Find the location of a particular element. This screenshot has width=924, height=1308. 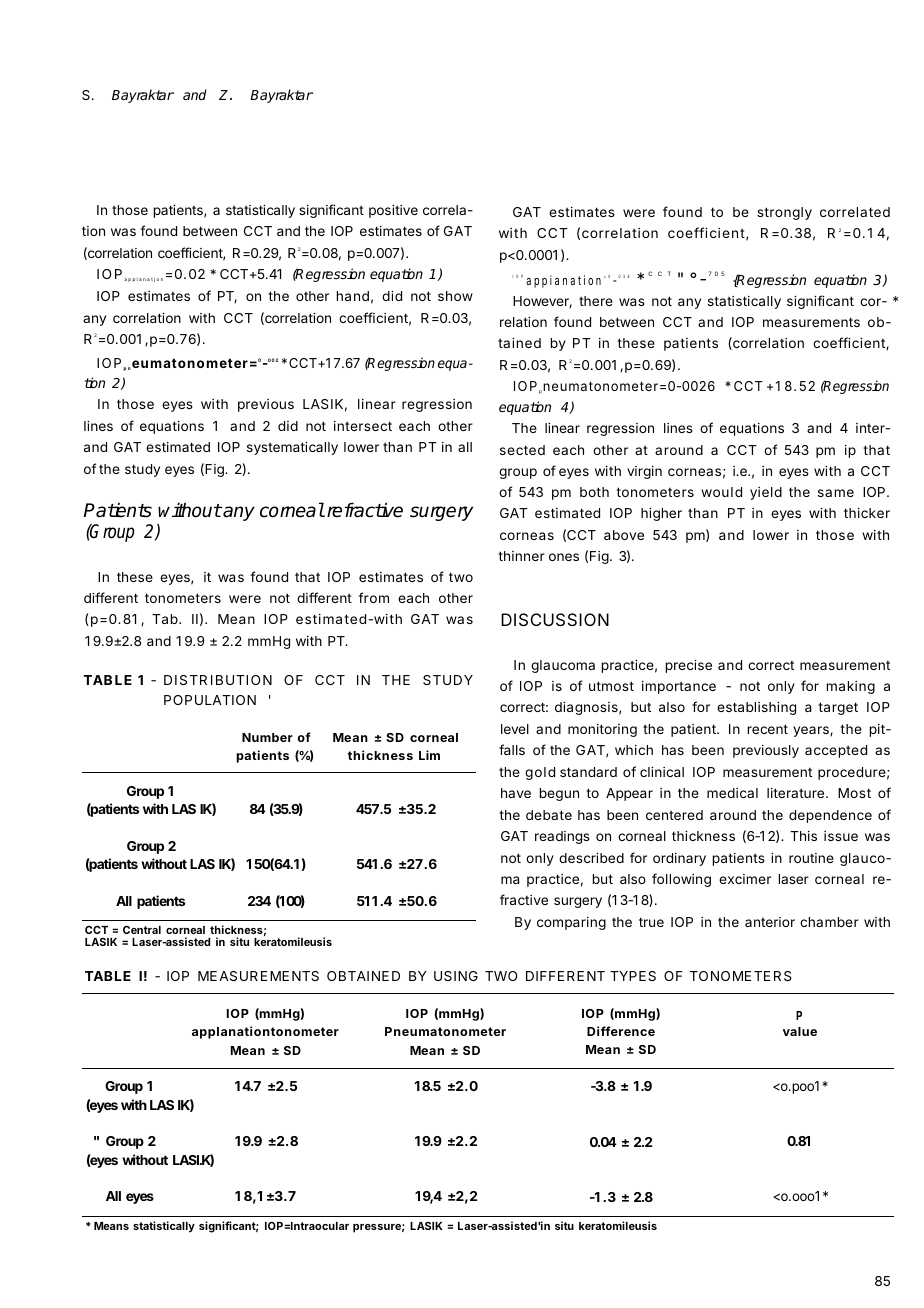

DISCUSSION is located at coordinates (555, 619).
